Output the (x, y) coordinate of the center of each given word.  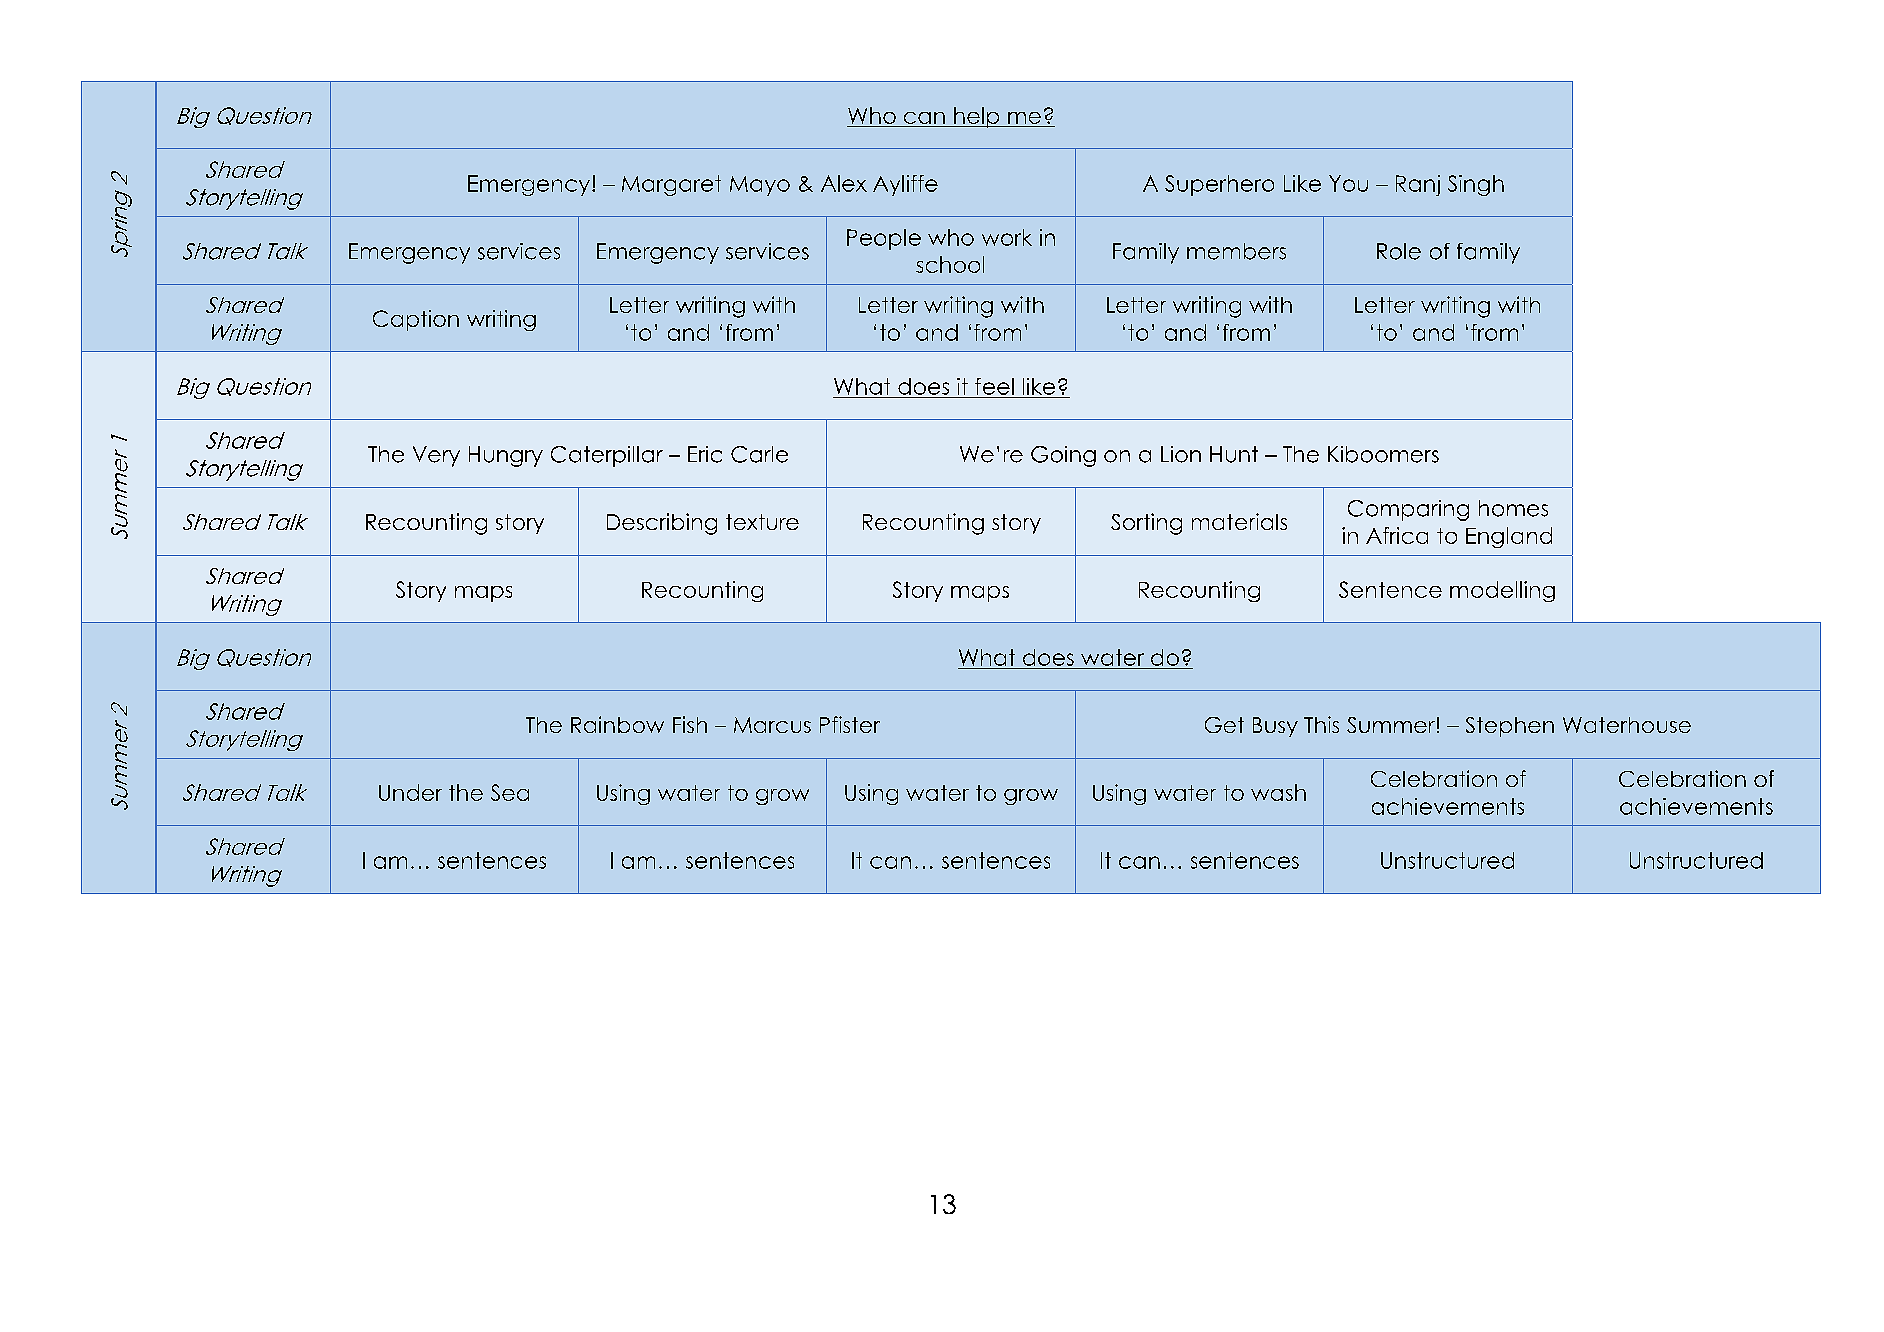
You (1348, 183)
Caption (416, 320)
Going (1063, 456)
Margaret (671, 185)
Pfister (850, 724)
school (950, 264)
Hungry (506, 456)
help (977, 117)
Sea (510, 792)
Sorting (1146, 524)
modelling (1502, 591)
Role (1399, 251)
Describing (662, 524)
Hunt (1234, 454)
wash (1278, 792)
